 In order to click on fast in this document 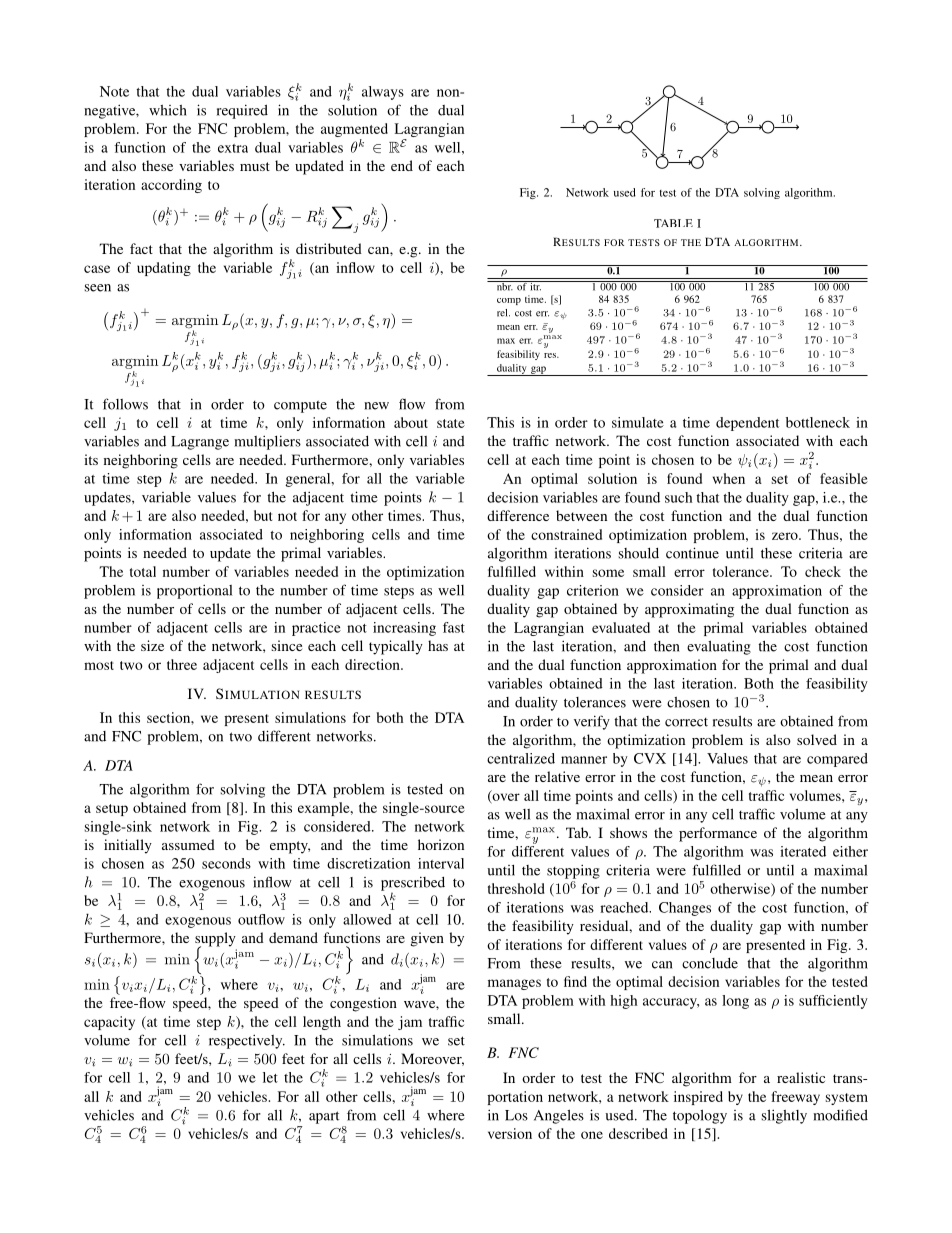, I will do `click(454, 627)`.
